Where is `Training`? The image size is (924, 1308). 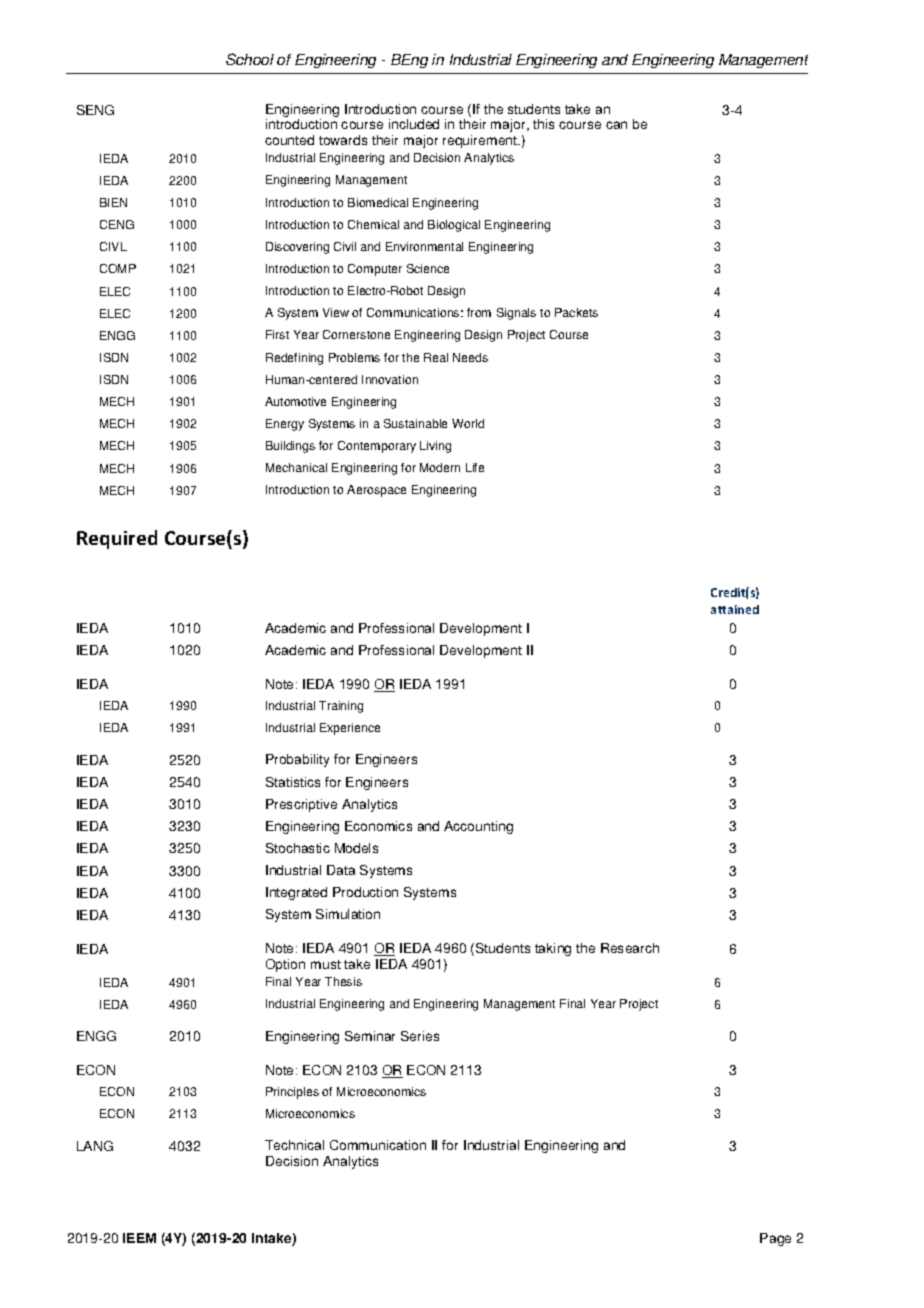
Training is located at coordinates (341, 707).
